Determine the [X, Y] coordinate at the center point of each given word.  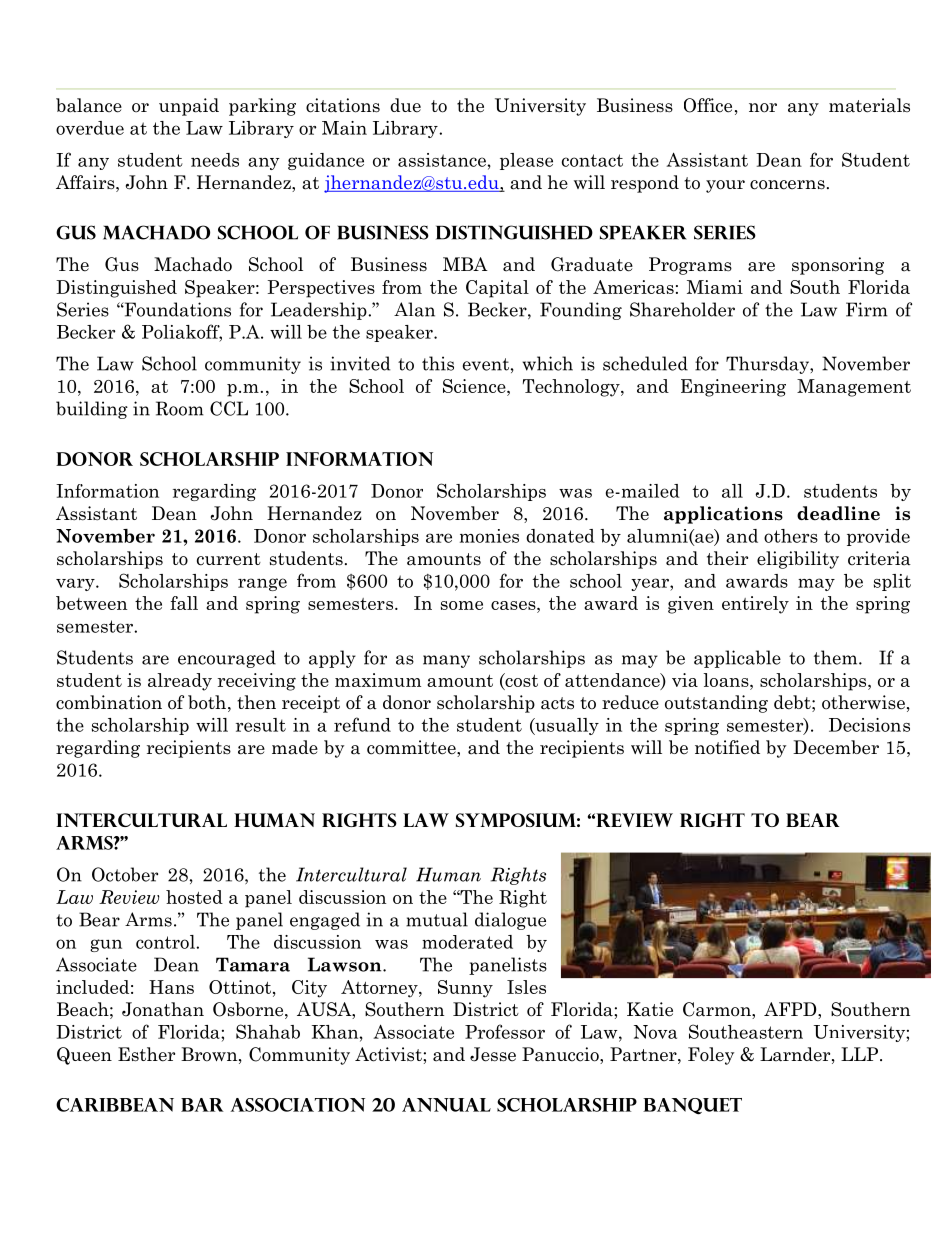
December [836, 747]
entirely [755, 605]
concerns [787, 185]
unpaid [189, 107]
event [486, 364]
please [526, 161]
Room [180, 408]
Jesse [493, 1054]
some [462, 605]
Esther [146, 1054]
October [125, 874]
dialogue [510, 921]
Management [854, 388]
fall [184, 603]
